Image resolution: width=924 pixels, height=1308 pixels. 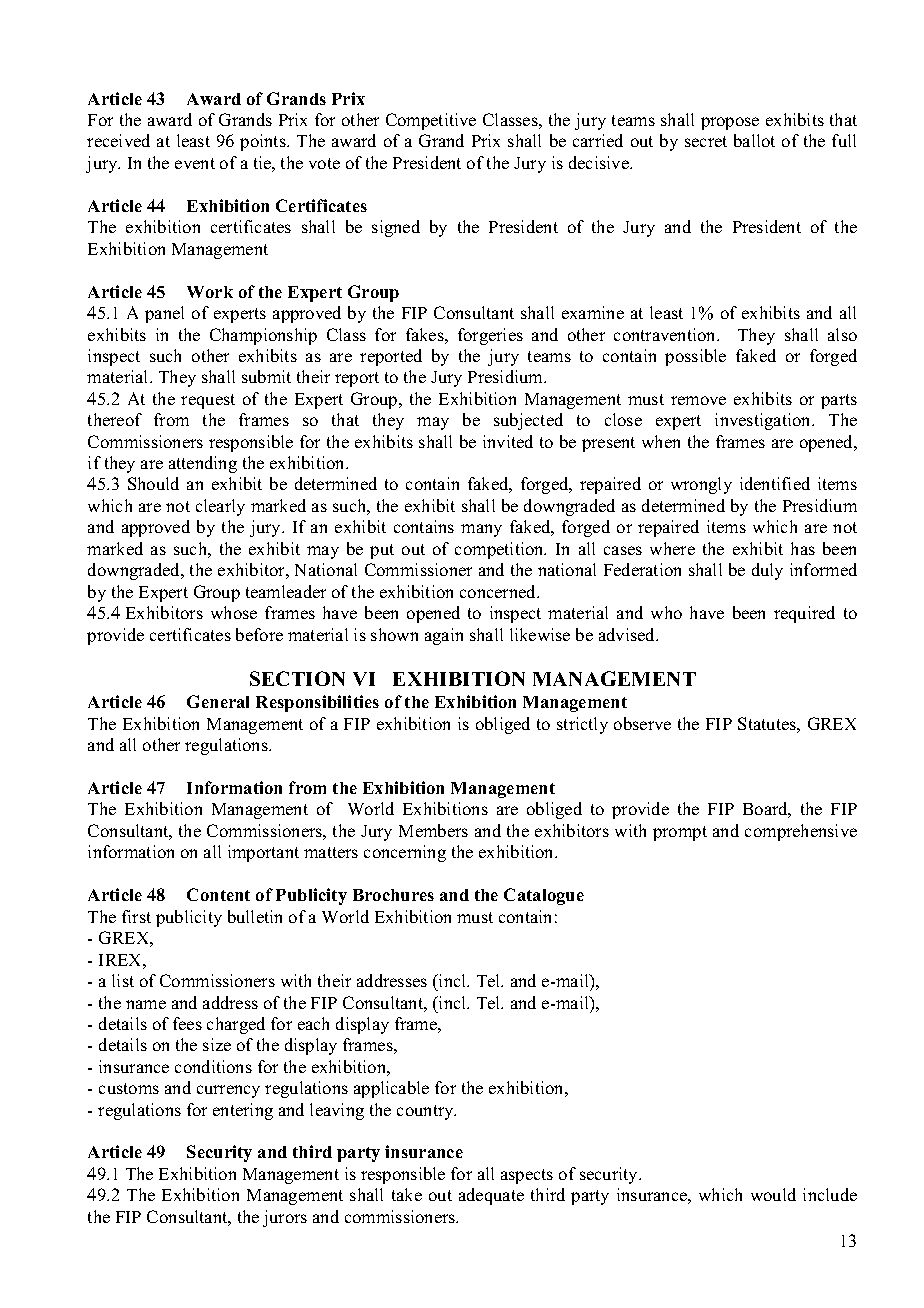 What do you see at coordinates (444, 636) in the image?
I see `again` at bounding box center [444, 636].
